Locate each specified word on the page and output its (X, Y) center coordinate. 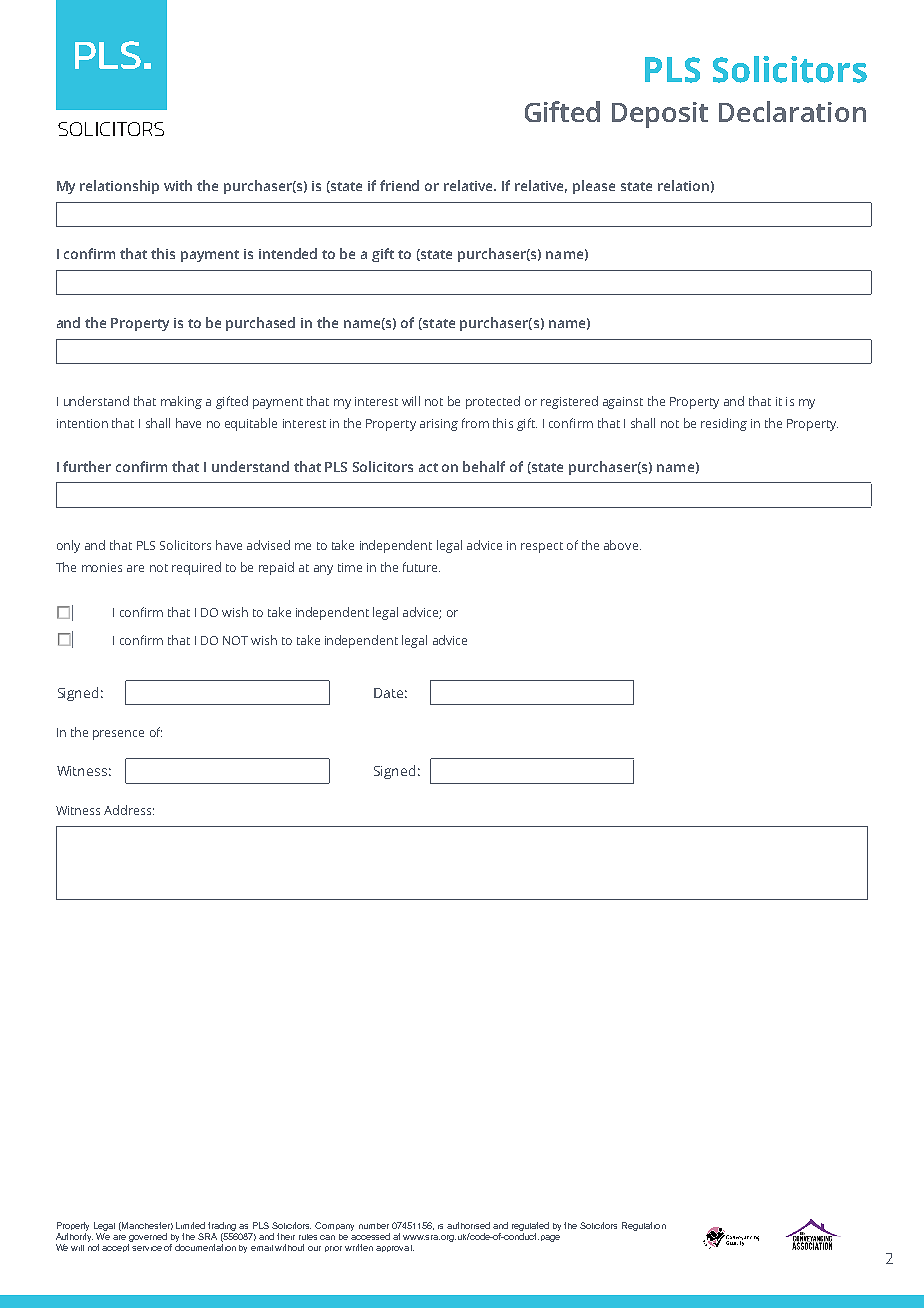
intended (288, 253)
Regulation (644, 1226)
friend (399, 185)
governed (147, 1239)
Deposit (660, 115)
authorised (468, 1225)
